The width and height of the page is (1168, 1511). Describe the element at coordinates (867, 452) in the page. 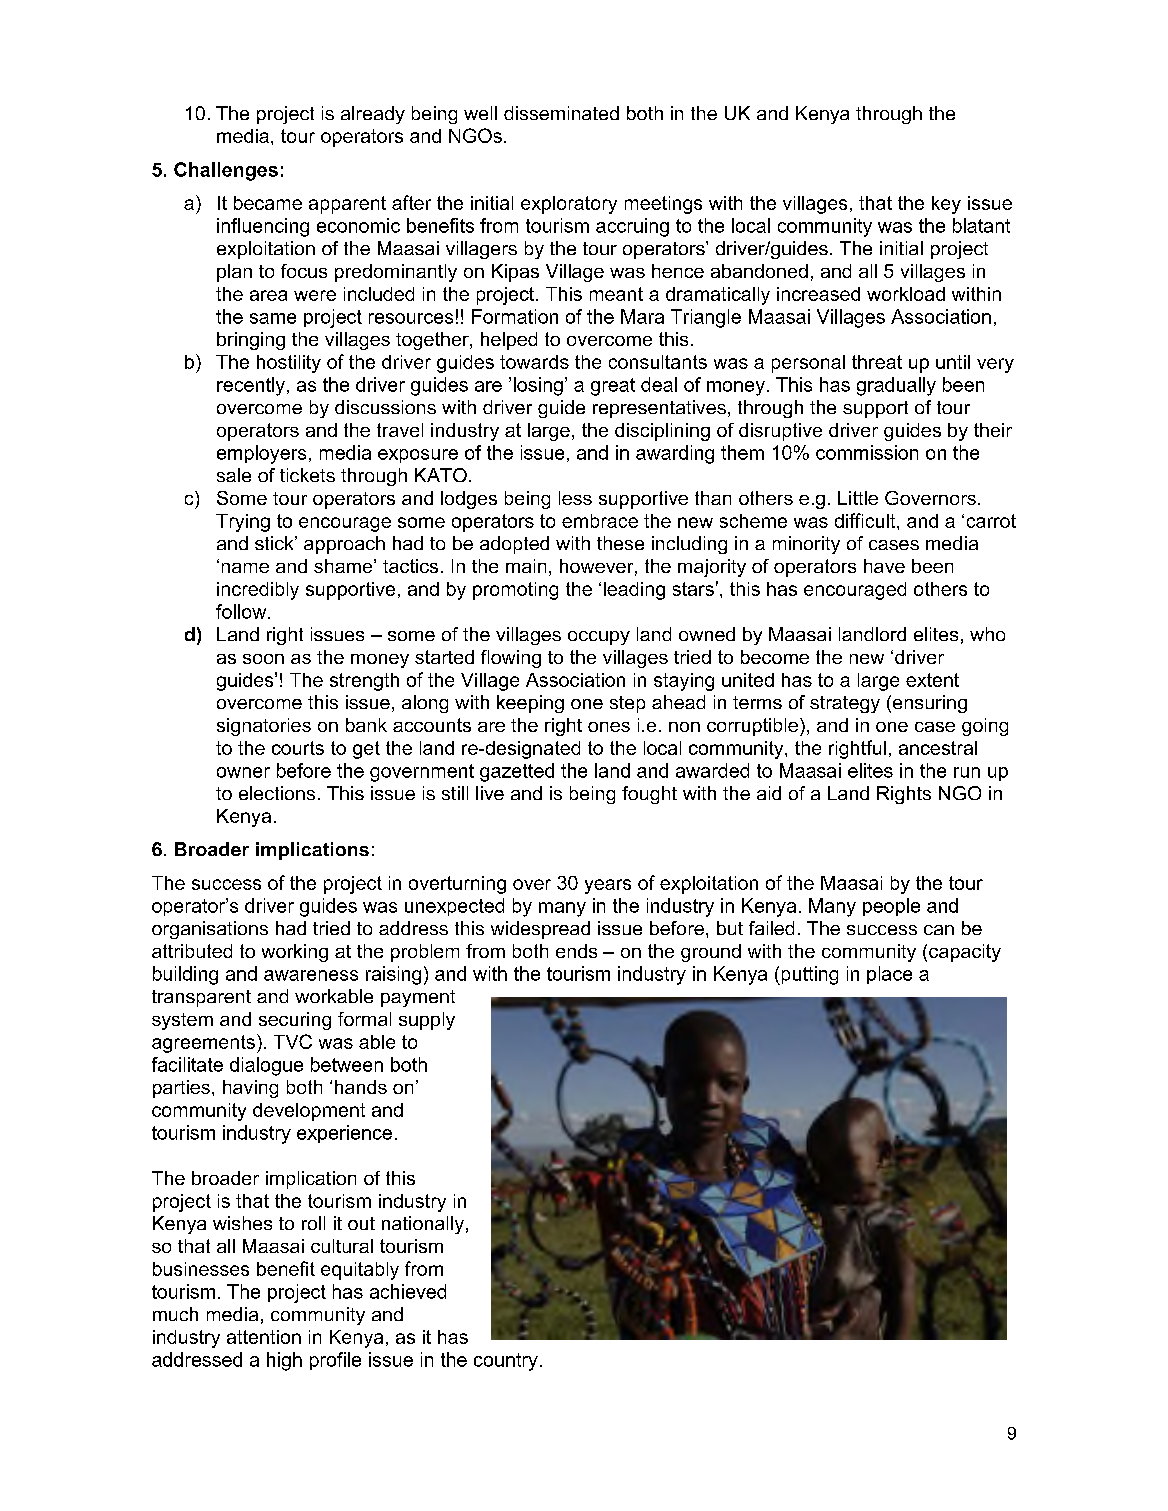

I see `commission` at that location.
